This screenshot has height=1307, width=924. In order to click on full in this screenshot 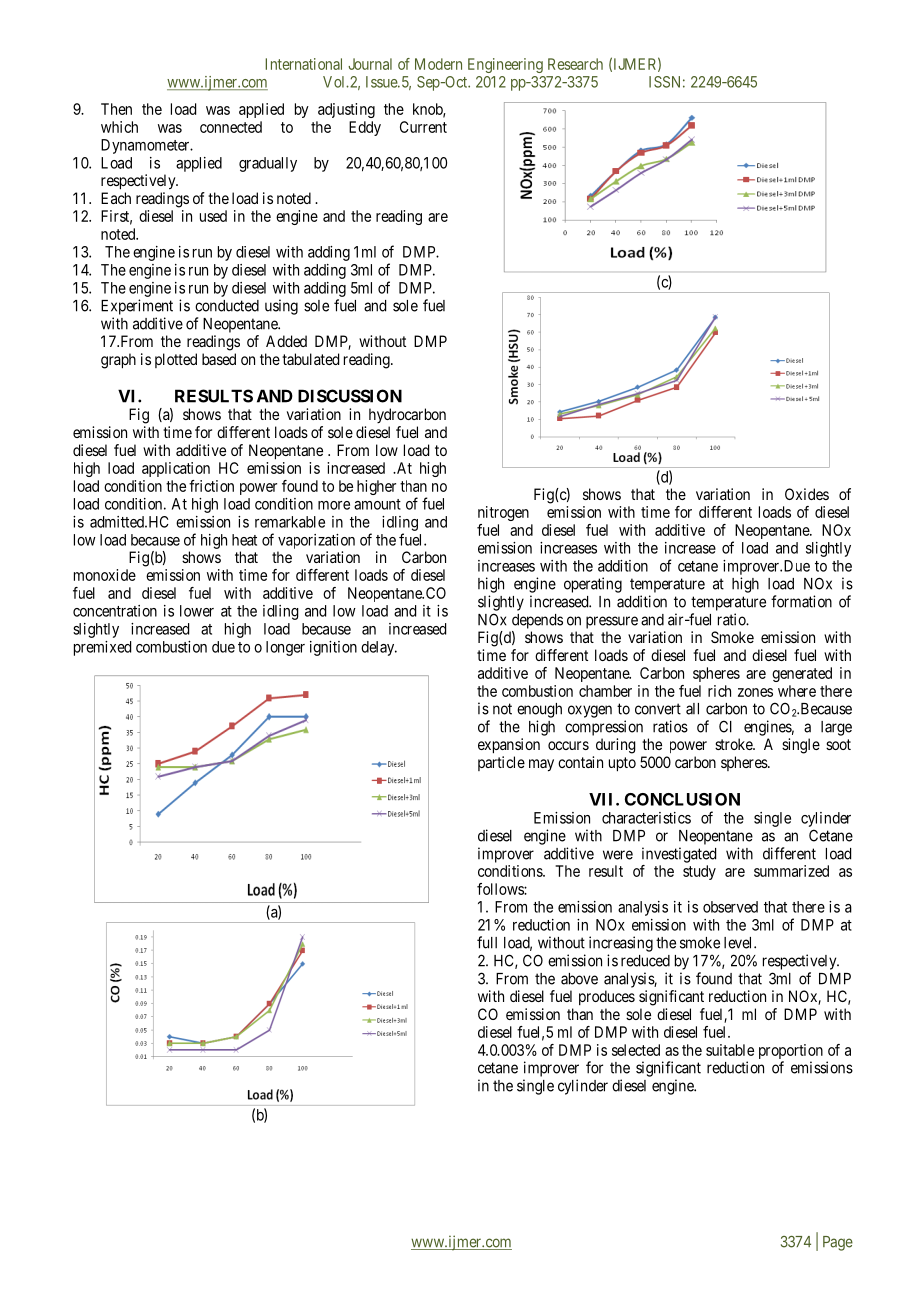, I will do `click(487, 942)`.
